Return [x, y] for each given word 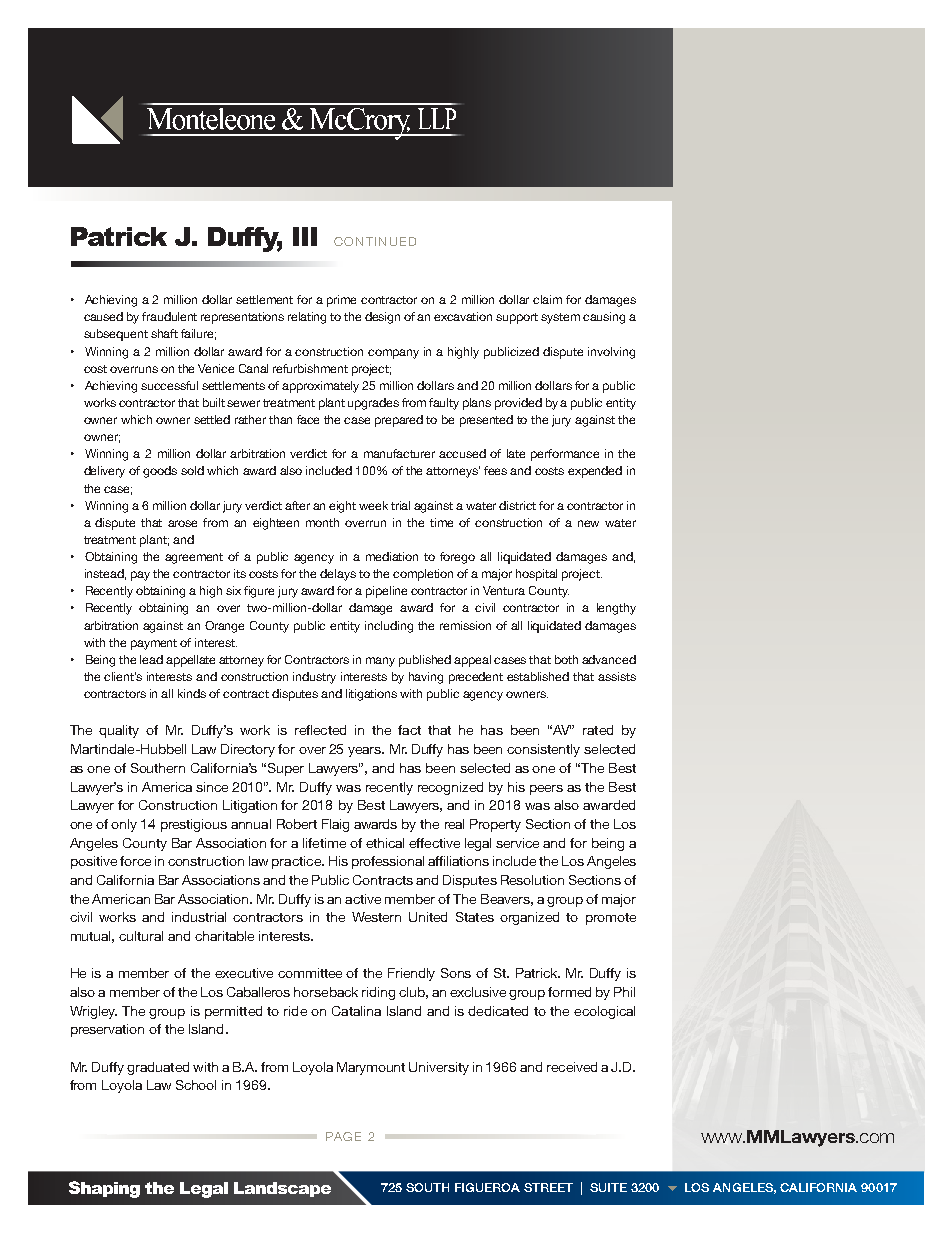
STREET [548, 1187]
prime [341, 301]
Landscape [282, 1189]
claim [547, 299]
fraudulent [169, 316]
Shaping [104, 1189]
